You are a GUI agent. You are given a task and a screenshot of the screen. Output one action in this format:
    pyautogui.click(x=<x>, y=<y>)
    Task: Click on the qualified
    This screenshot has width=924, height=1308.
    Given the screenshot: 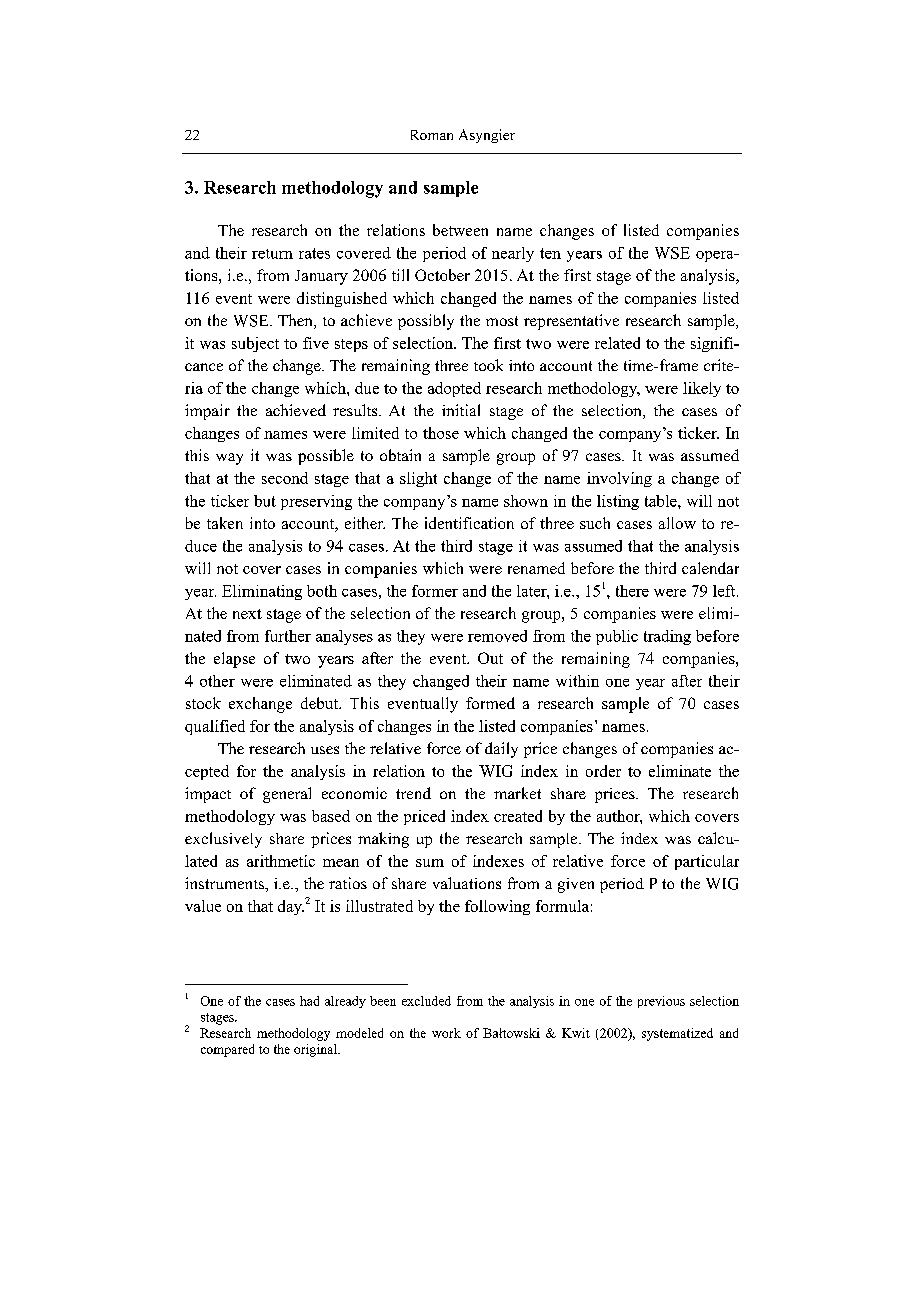 What is the action you would take?
    pyautogui.click(x=215, y=727)
